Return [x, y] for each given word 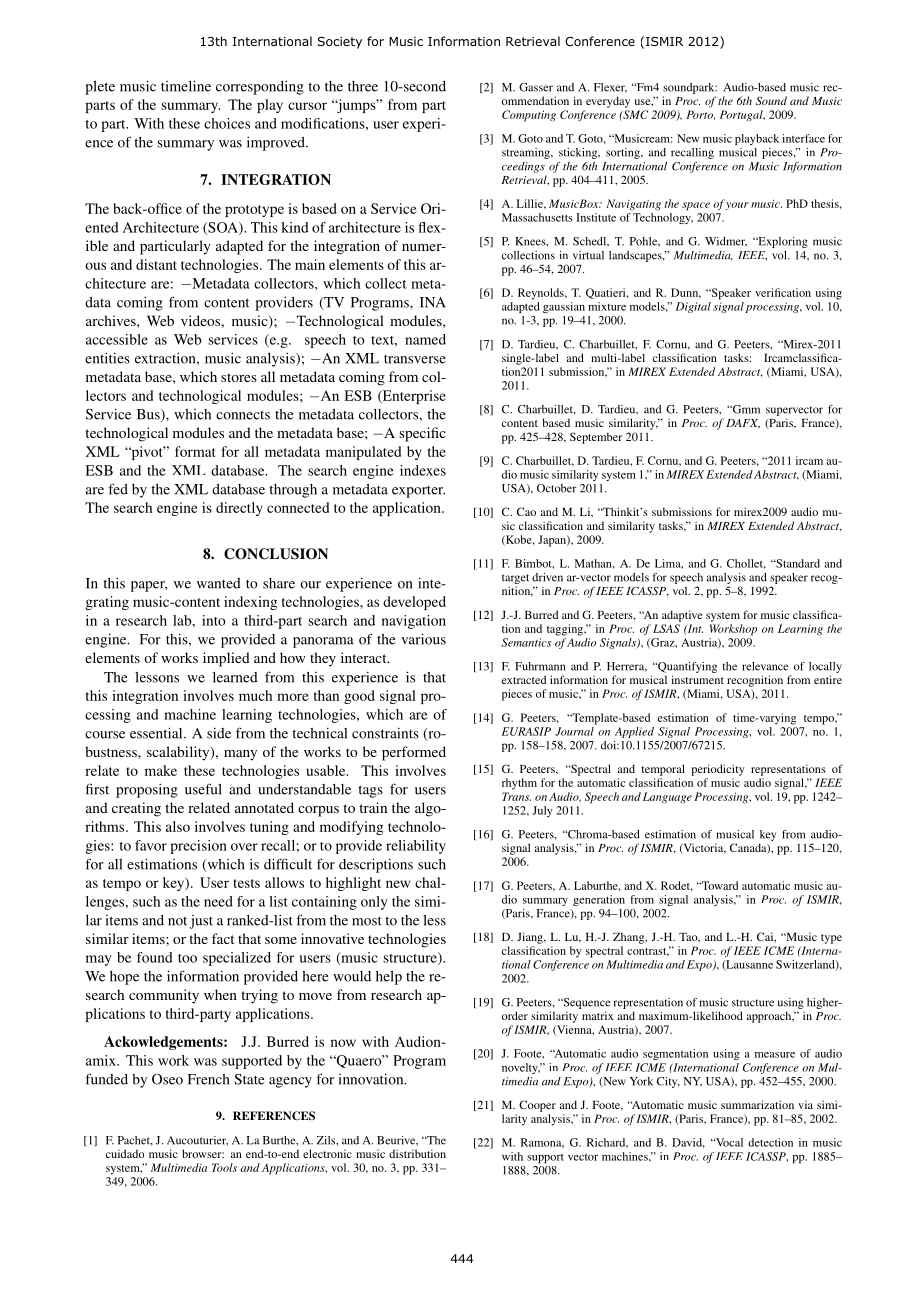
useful [203, 789]
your [737, 206]
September [596, 438]
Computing [529, 116]
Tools [224, 1167]
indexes [423, 470]
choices [227, 123]
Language [667, 798]
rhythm [519, 784]
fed [118, 489]
